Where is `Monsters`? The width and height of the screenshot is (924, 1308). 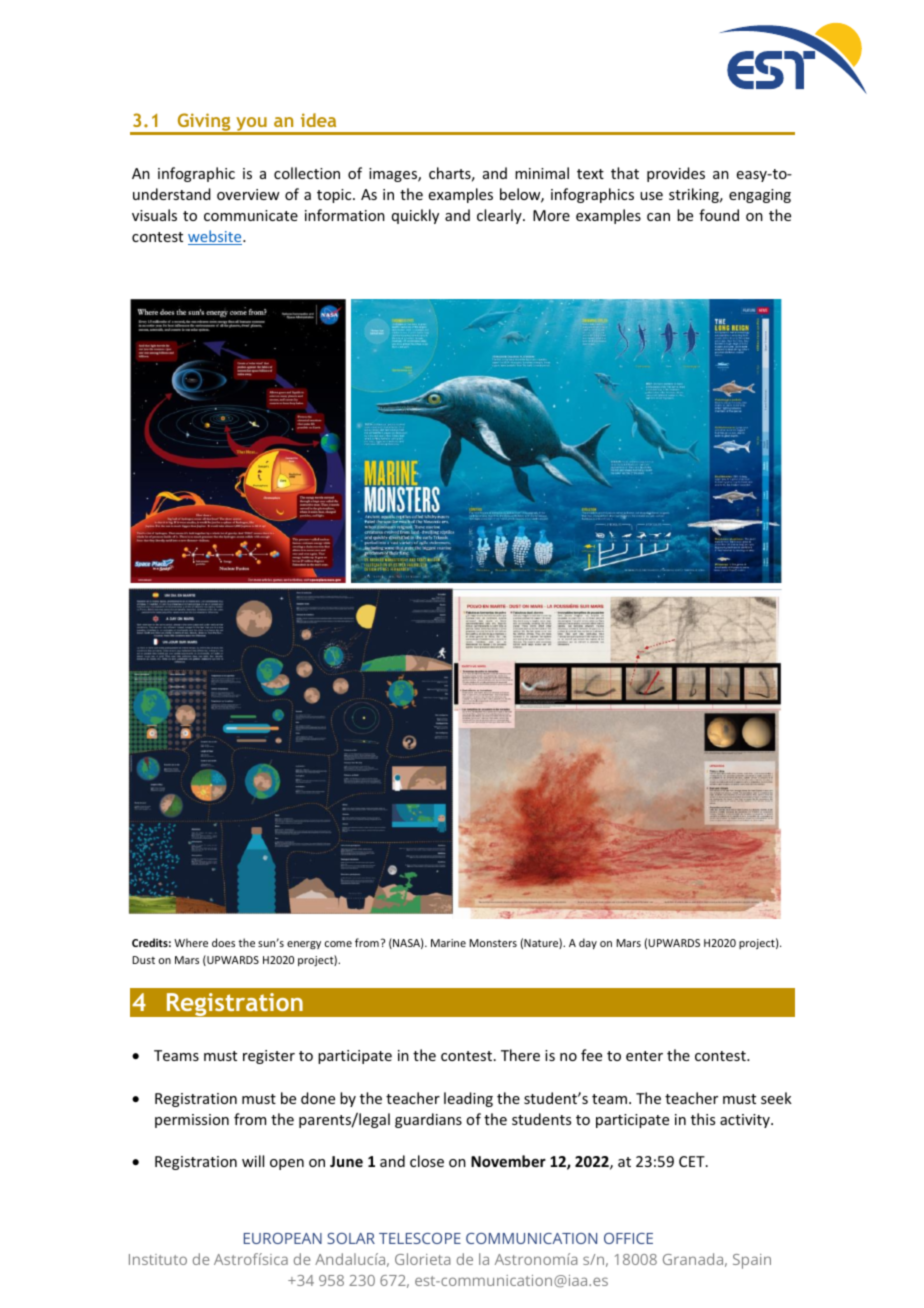
Monsters is located at coordinates (493, 943).
